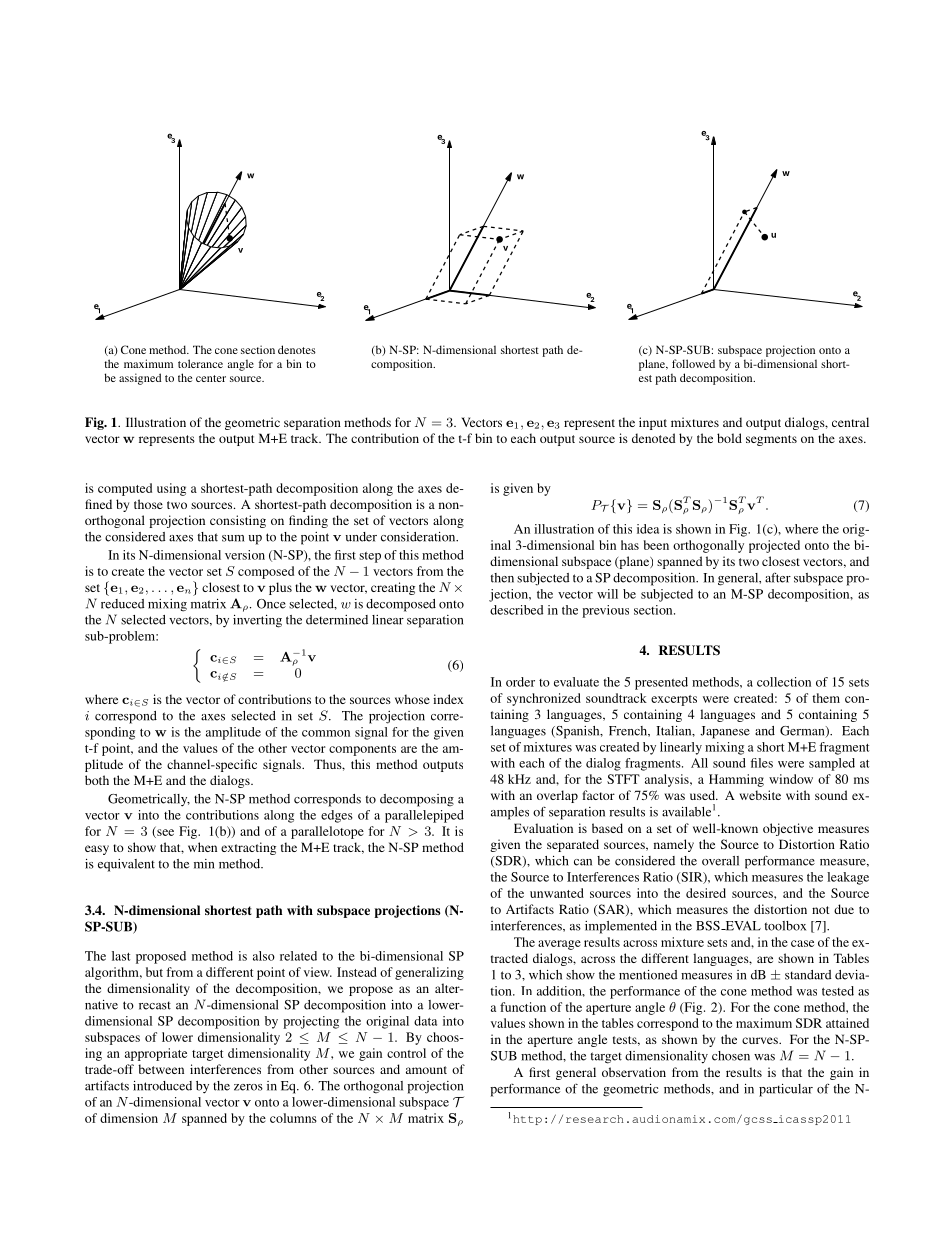  What do you see at coordinates (426, 1070) in the screenshot?
I see `amount` at bounding box center [426, 1070].
